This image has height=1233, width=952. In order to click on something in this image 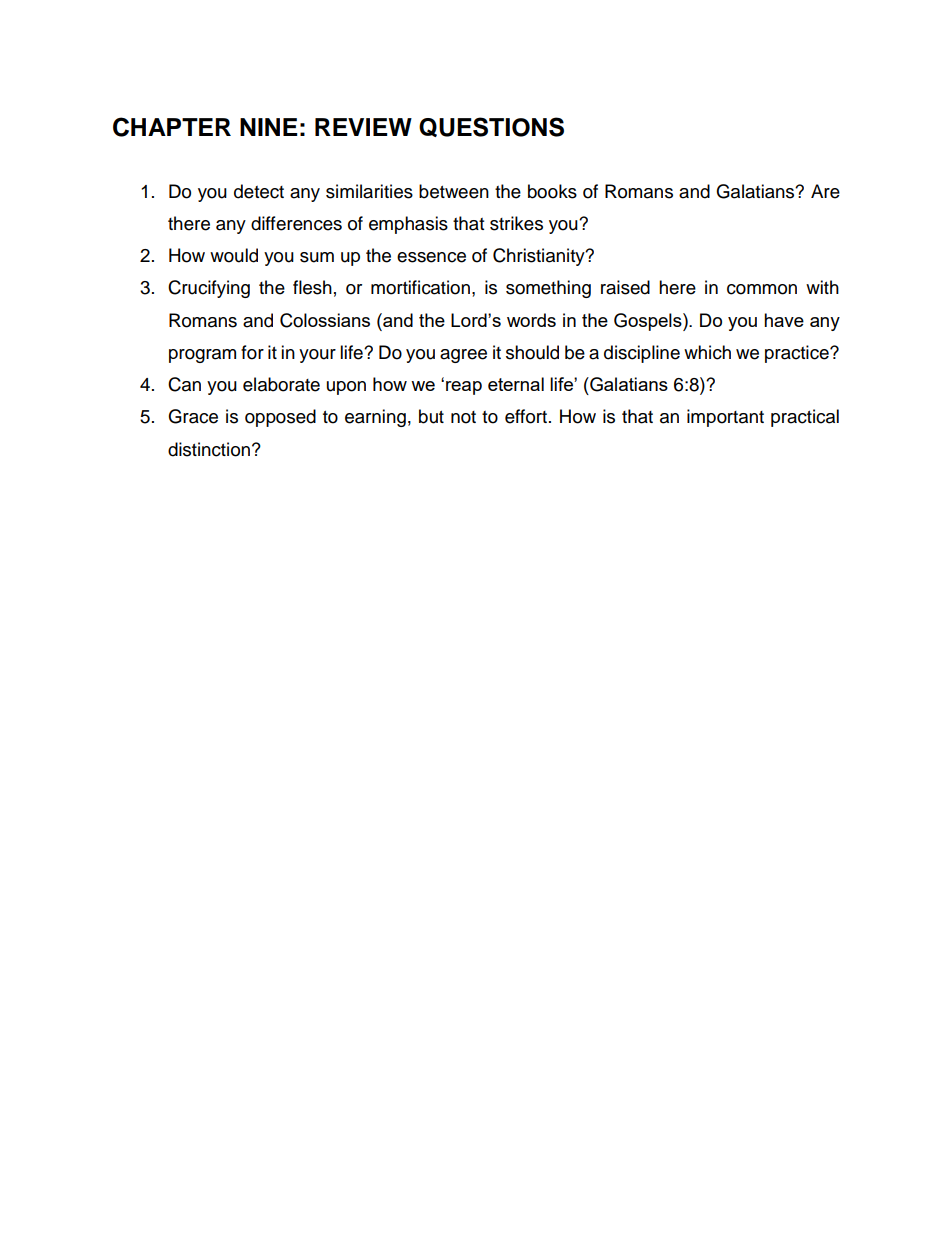, I will do `click(548, 289)`.
